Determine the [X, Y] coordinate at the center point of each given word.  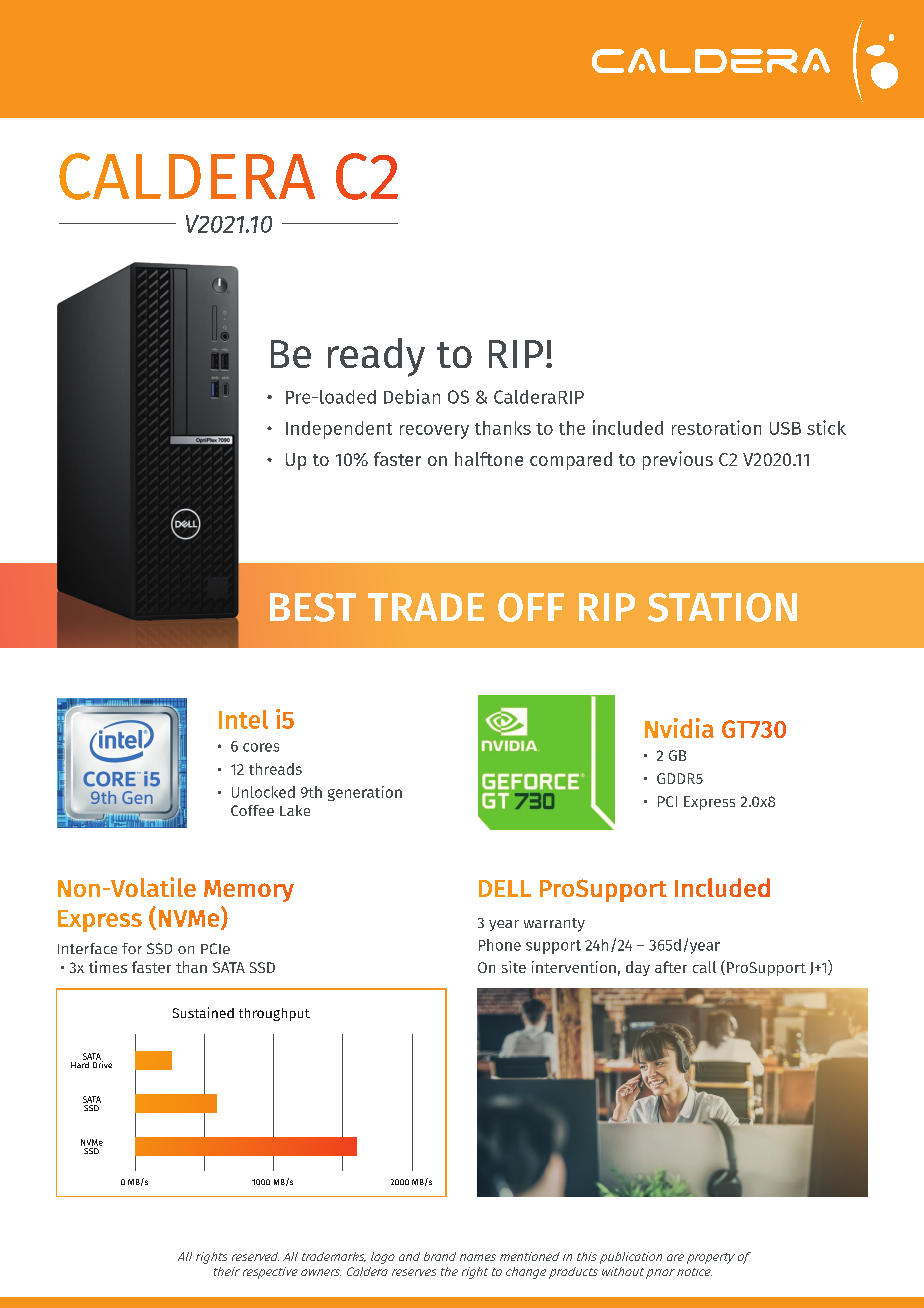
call [704, 967]
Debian [412, 396]
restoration [716, 427]
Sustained [203, 1012]
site [514, 967]
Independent [339, 430]
